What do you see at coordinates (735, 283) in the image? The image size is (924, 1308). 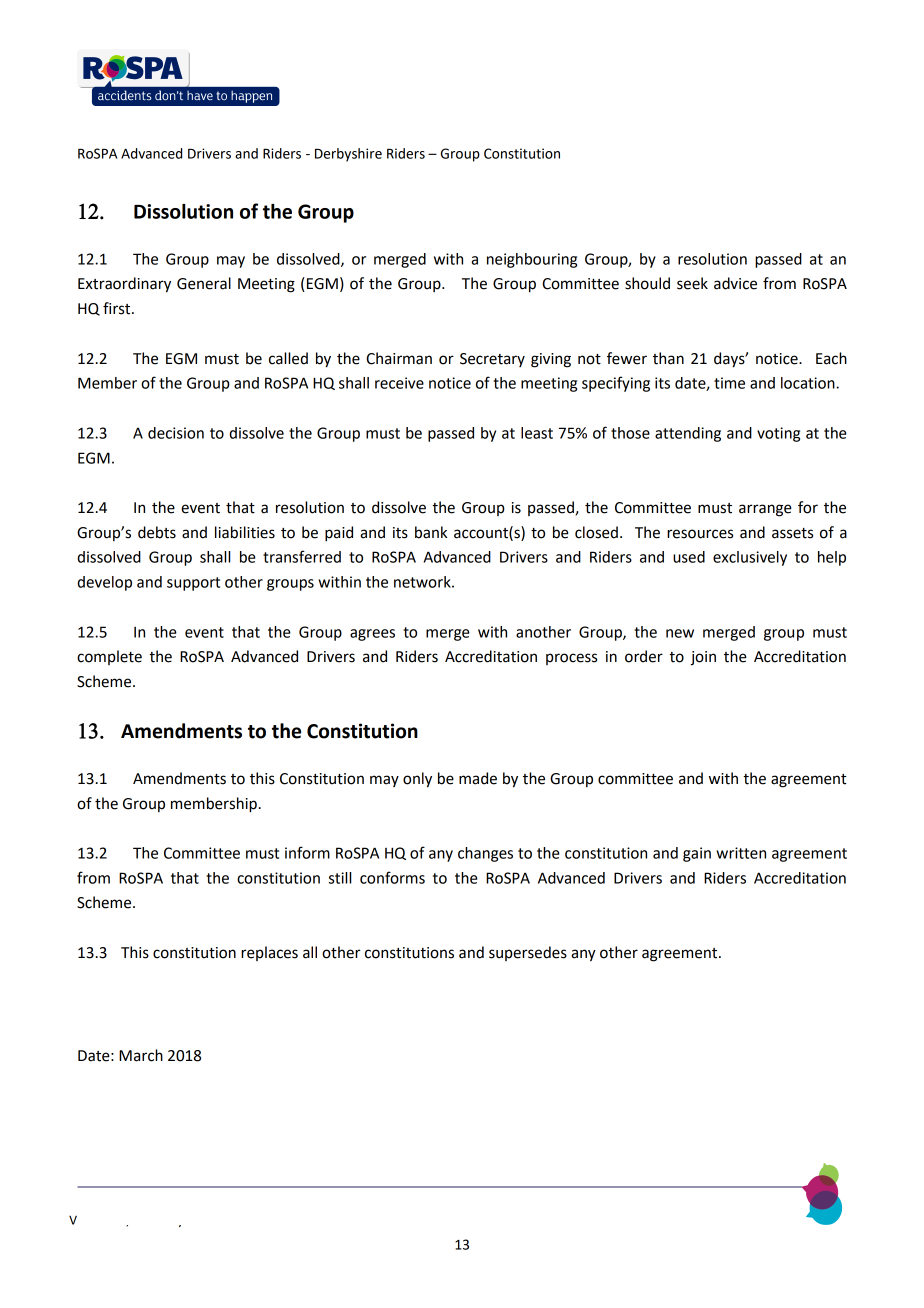 I see `advice` at bounding box center [735, 283].
